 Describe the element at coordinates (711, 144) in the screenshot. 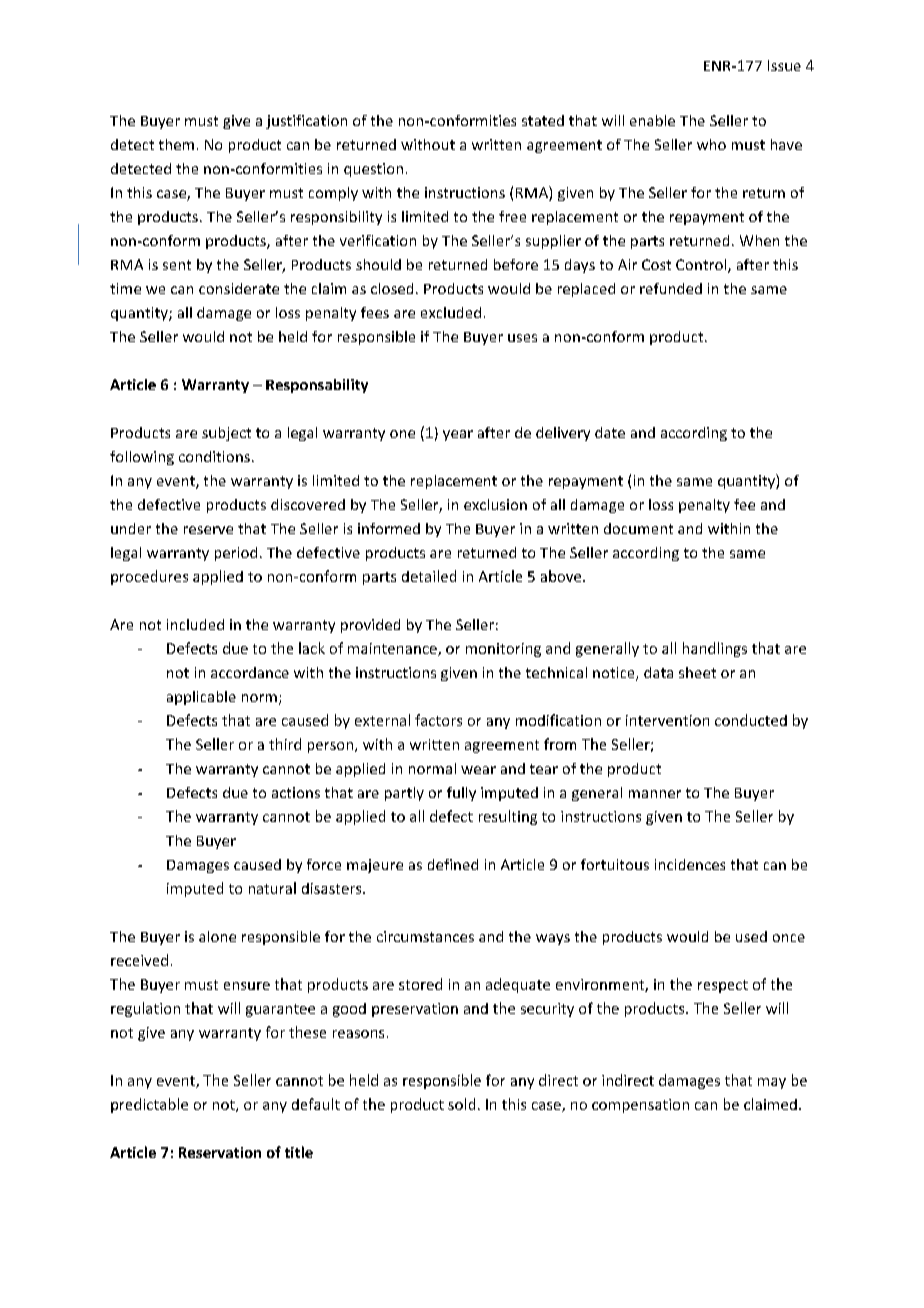

I see `who` at that location.
